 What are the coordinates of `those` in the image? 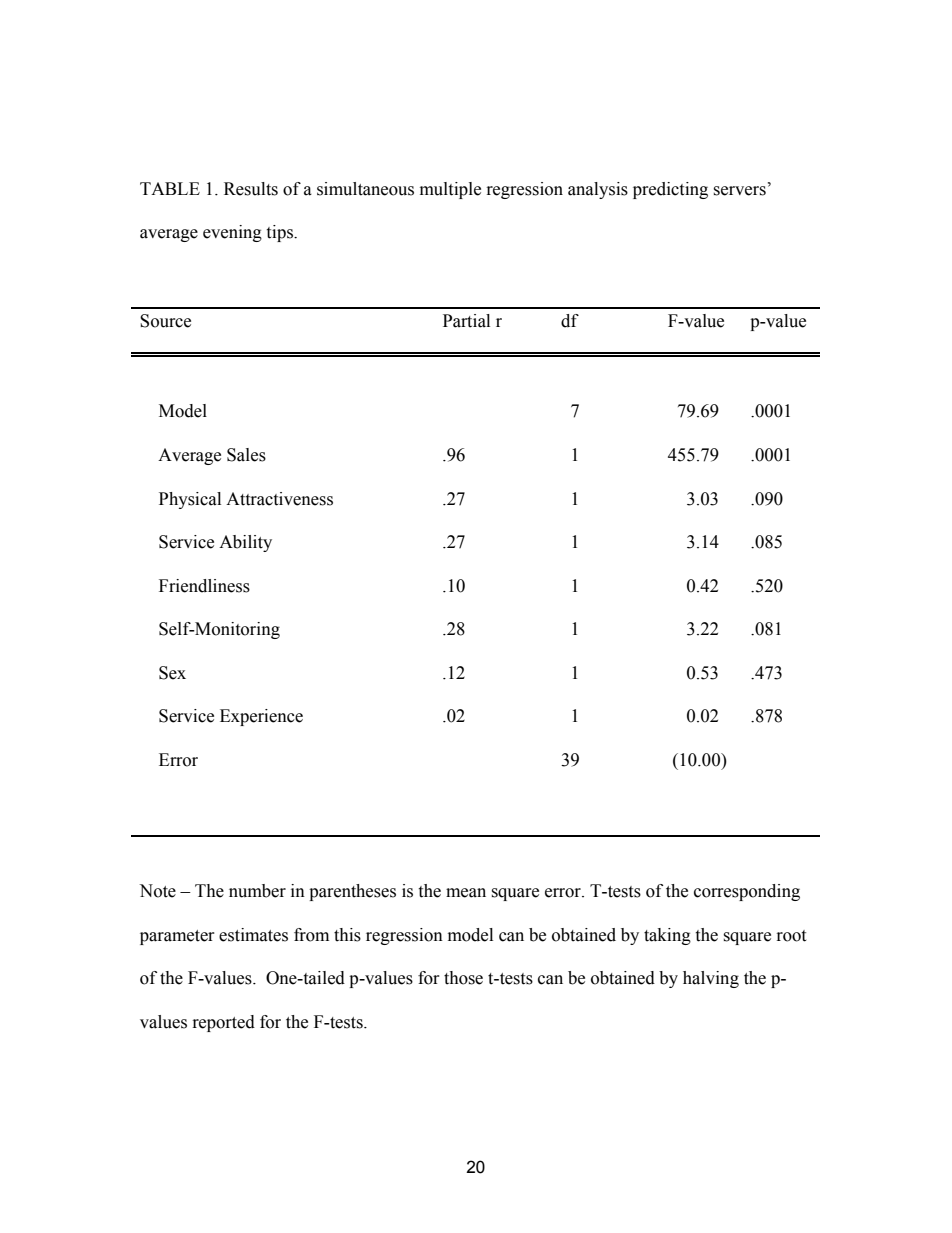 It's located at (463, 978).
